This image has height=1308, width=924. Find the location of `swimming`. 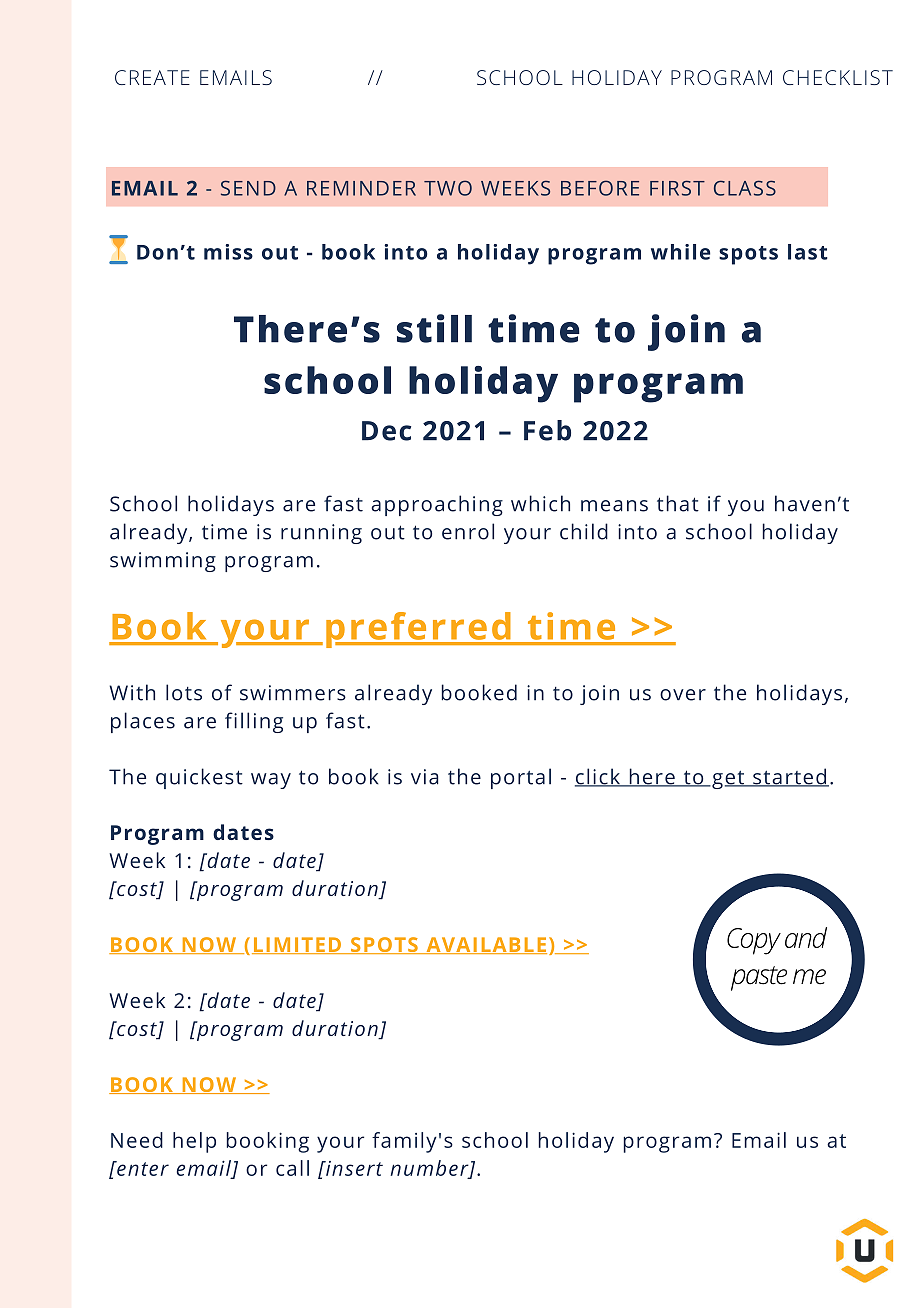

swimming is located at coordinates (163, 562).
